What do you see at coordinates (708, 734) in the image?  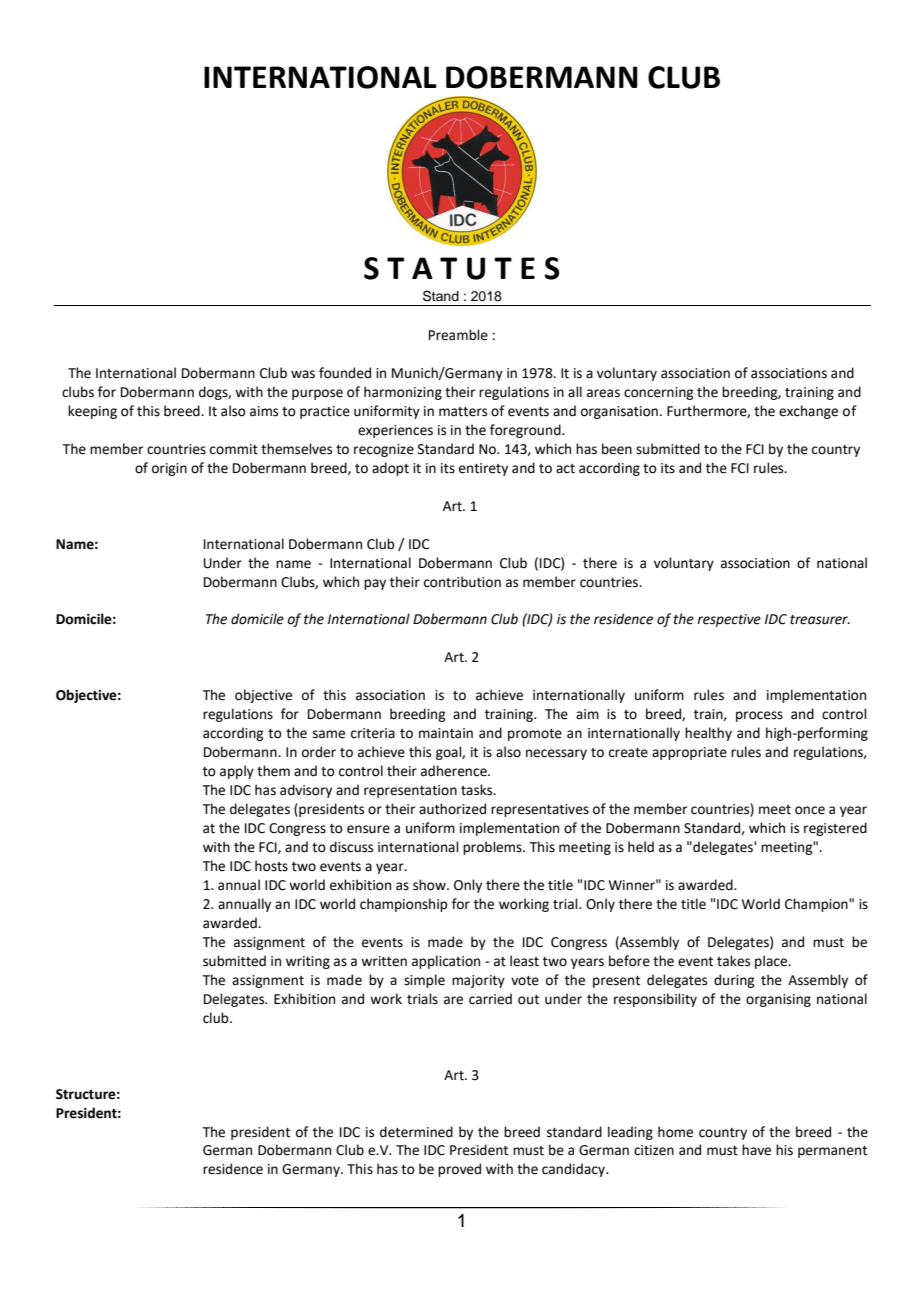 I see `healthy` at bounding box center [708, 734].
